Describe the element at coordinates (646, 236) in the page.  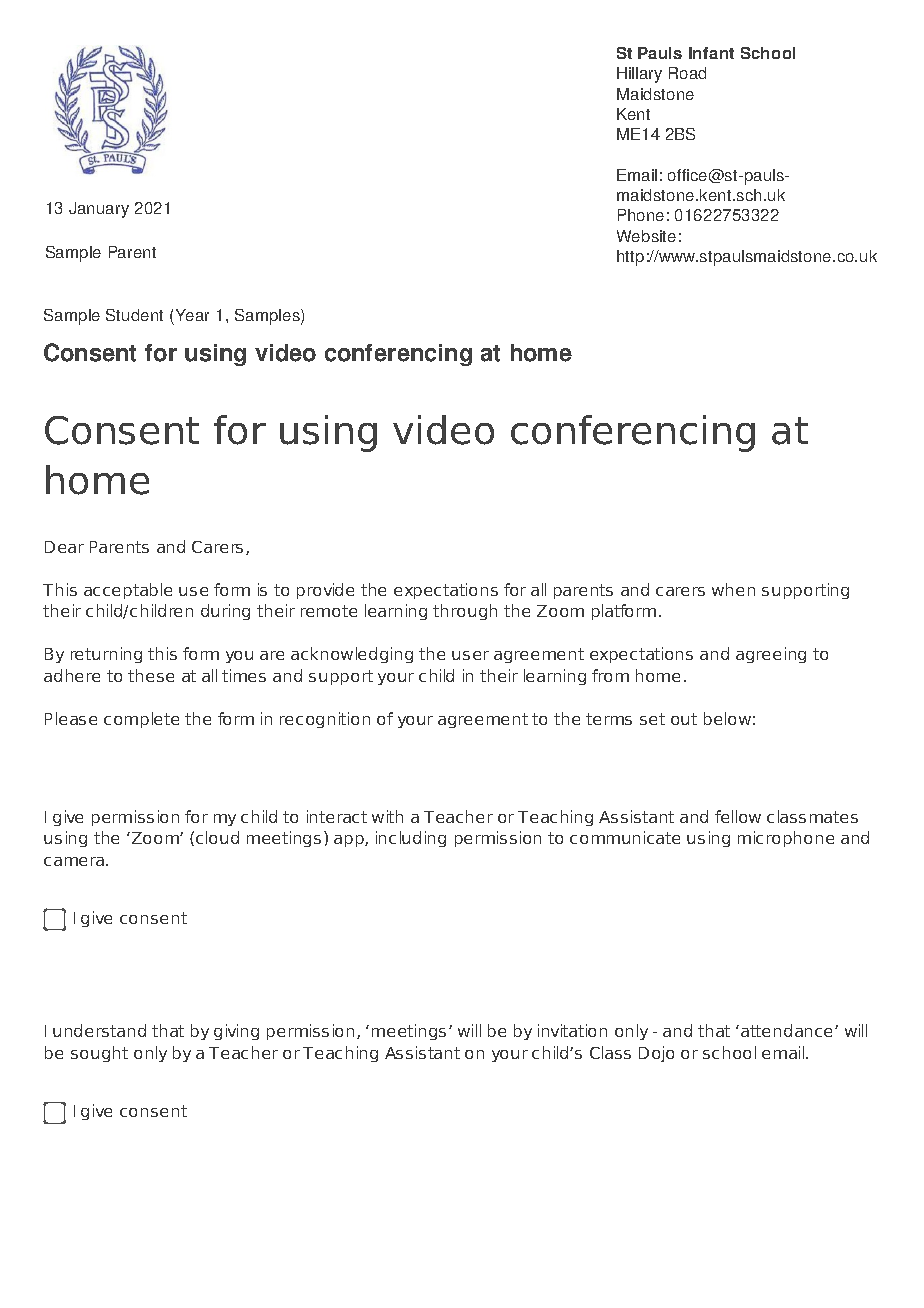
I see `Website` at that location.
